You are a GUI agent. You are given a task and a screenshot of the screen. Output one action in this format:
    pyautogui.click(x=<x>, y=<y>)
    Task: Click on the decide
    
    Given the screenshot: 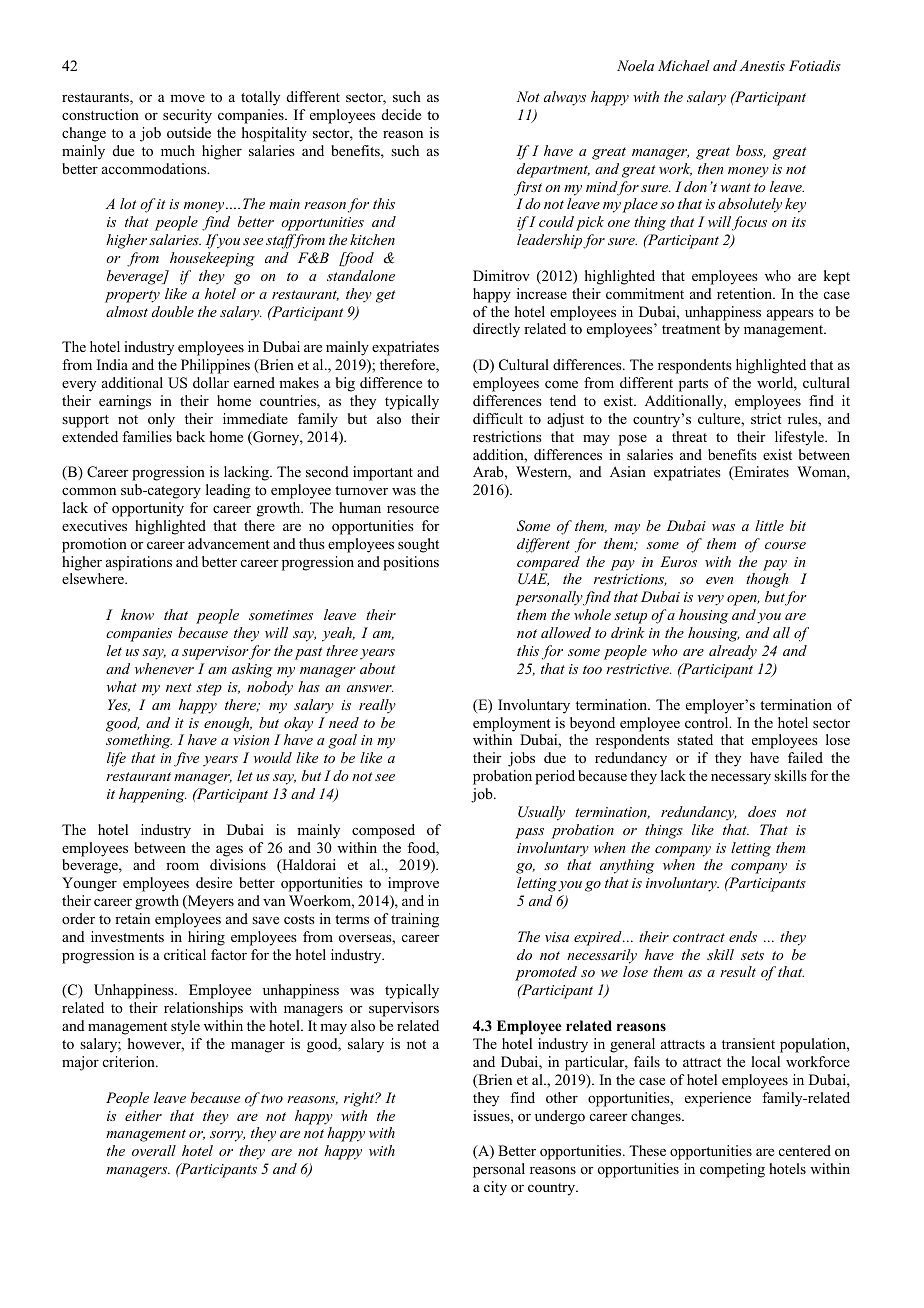 What is the action you would take?
    pyautogui.click(x=401, y=114)
